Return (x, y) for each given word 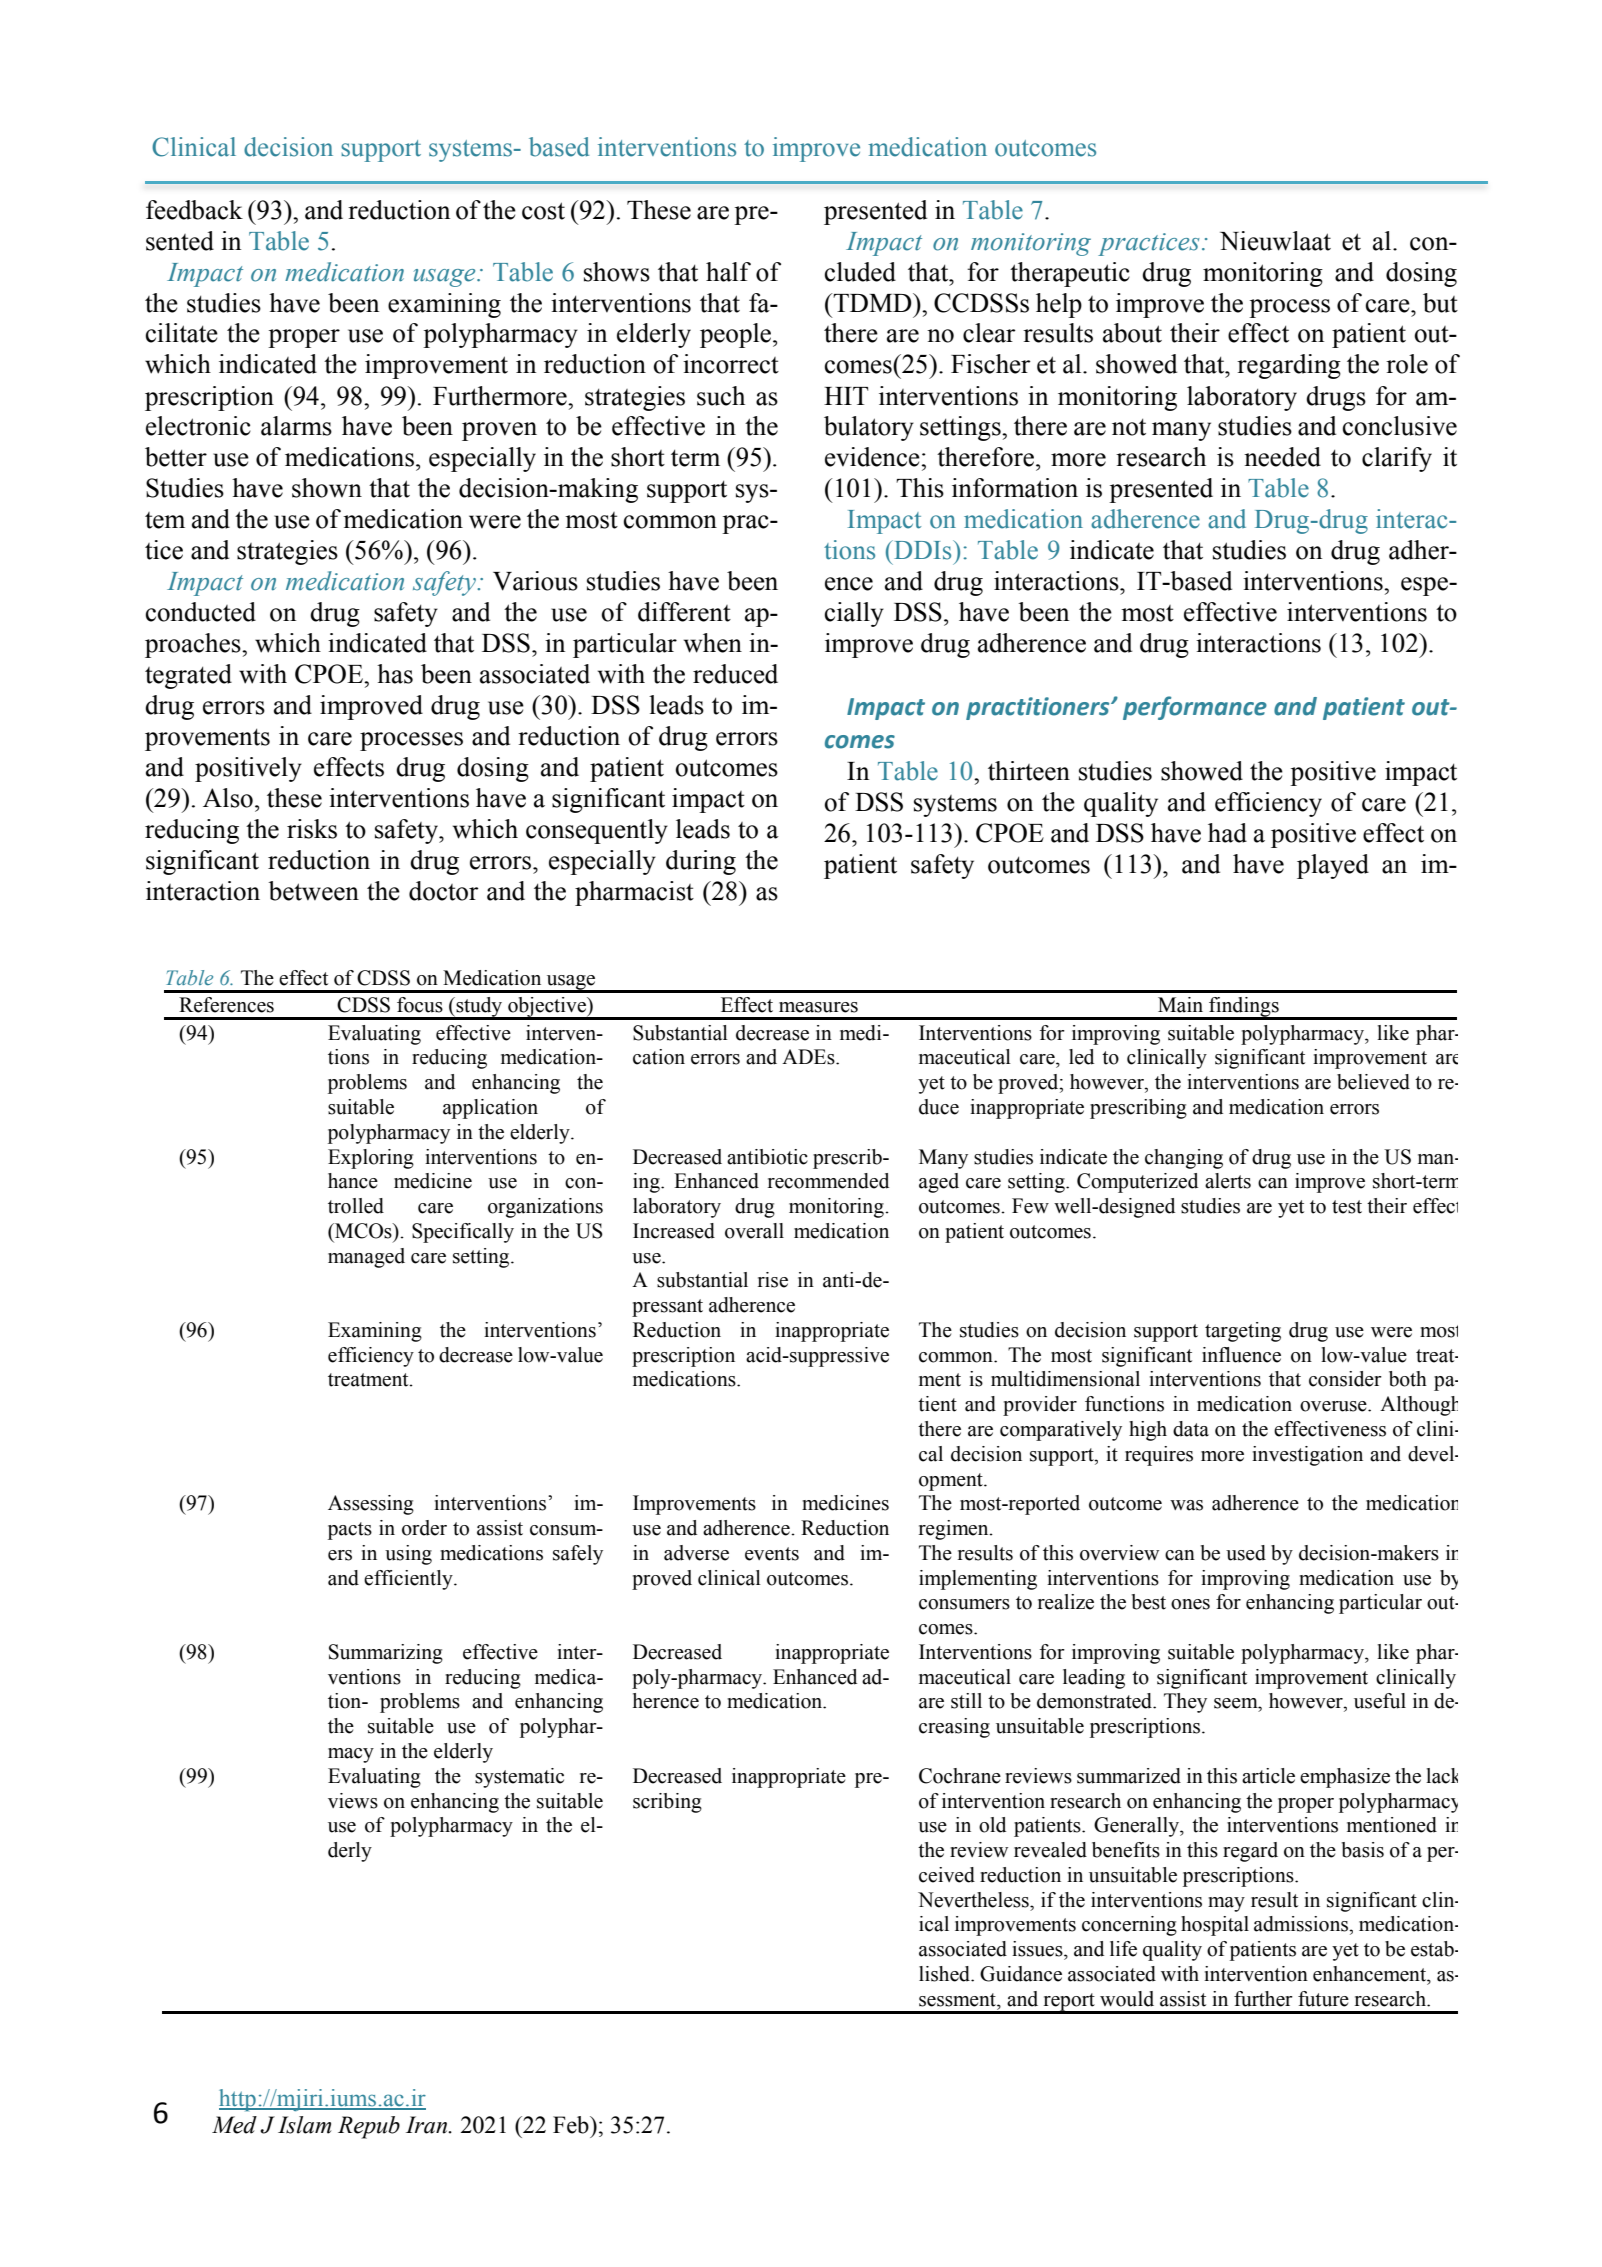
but (1440, 303)
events (772, 1554)
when (713, 643)
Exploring (371, 1159)
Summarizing (386, 1654)
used (1246, 1553)
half (728, 272)
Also (228, 798)
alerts (1228, 1181)
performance (1195, 708)
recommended (828, 1181)
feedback (194, 210)
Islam (304, 2125)
